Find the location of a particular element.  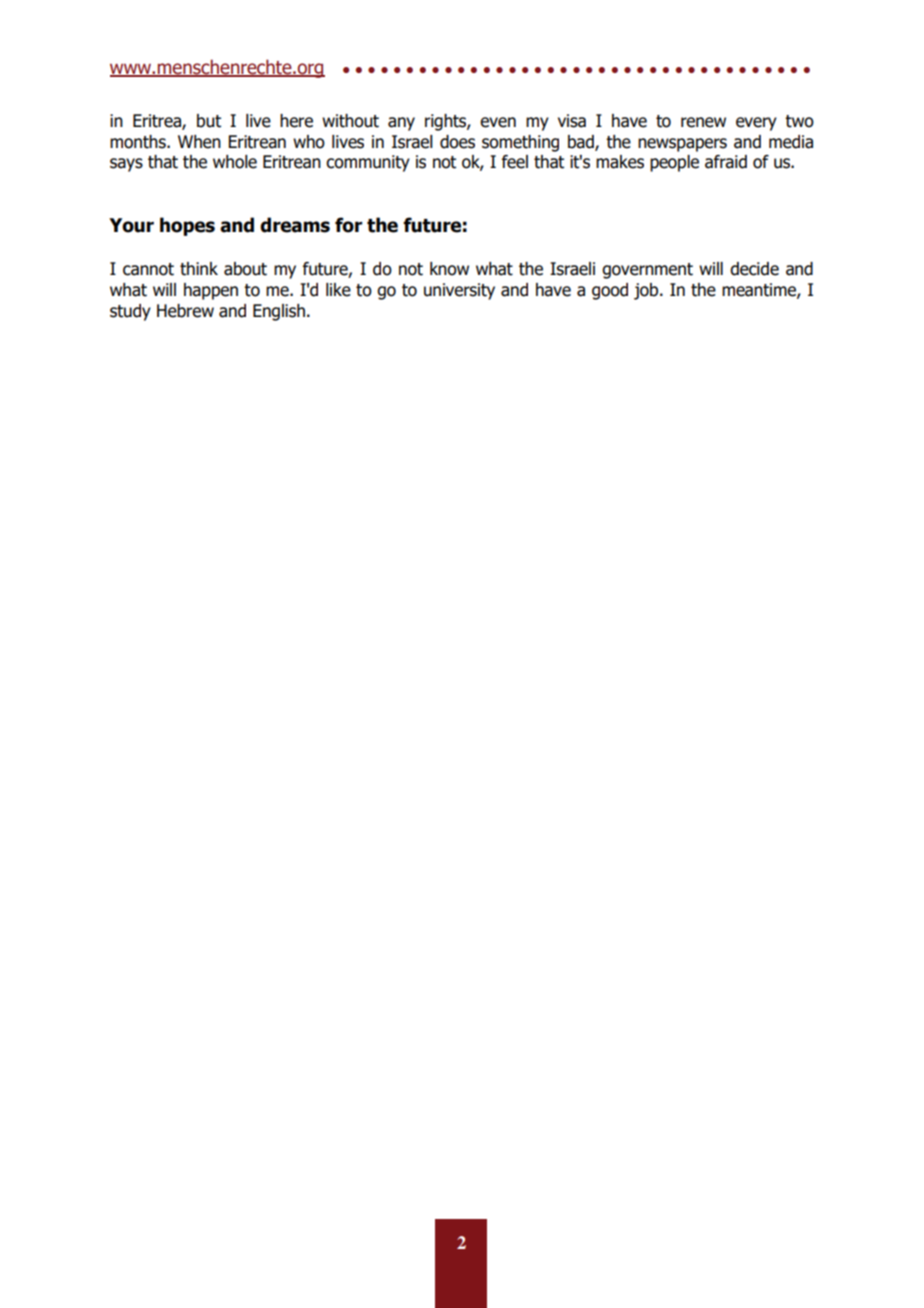

feel is located at coordinates (515, 162).
